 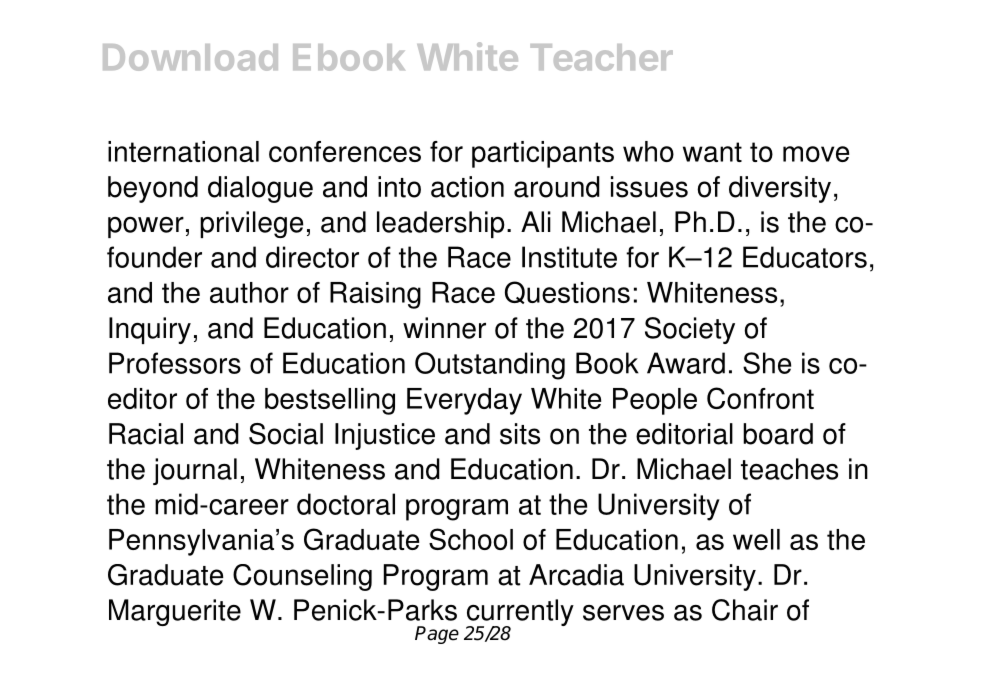 I want to click on Teacher, so click(x=602, y=57).
